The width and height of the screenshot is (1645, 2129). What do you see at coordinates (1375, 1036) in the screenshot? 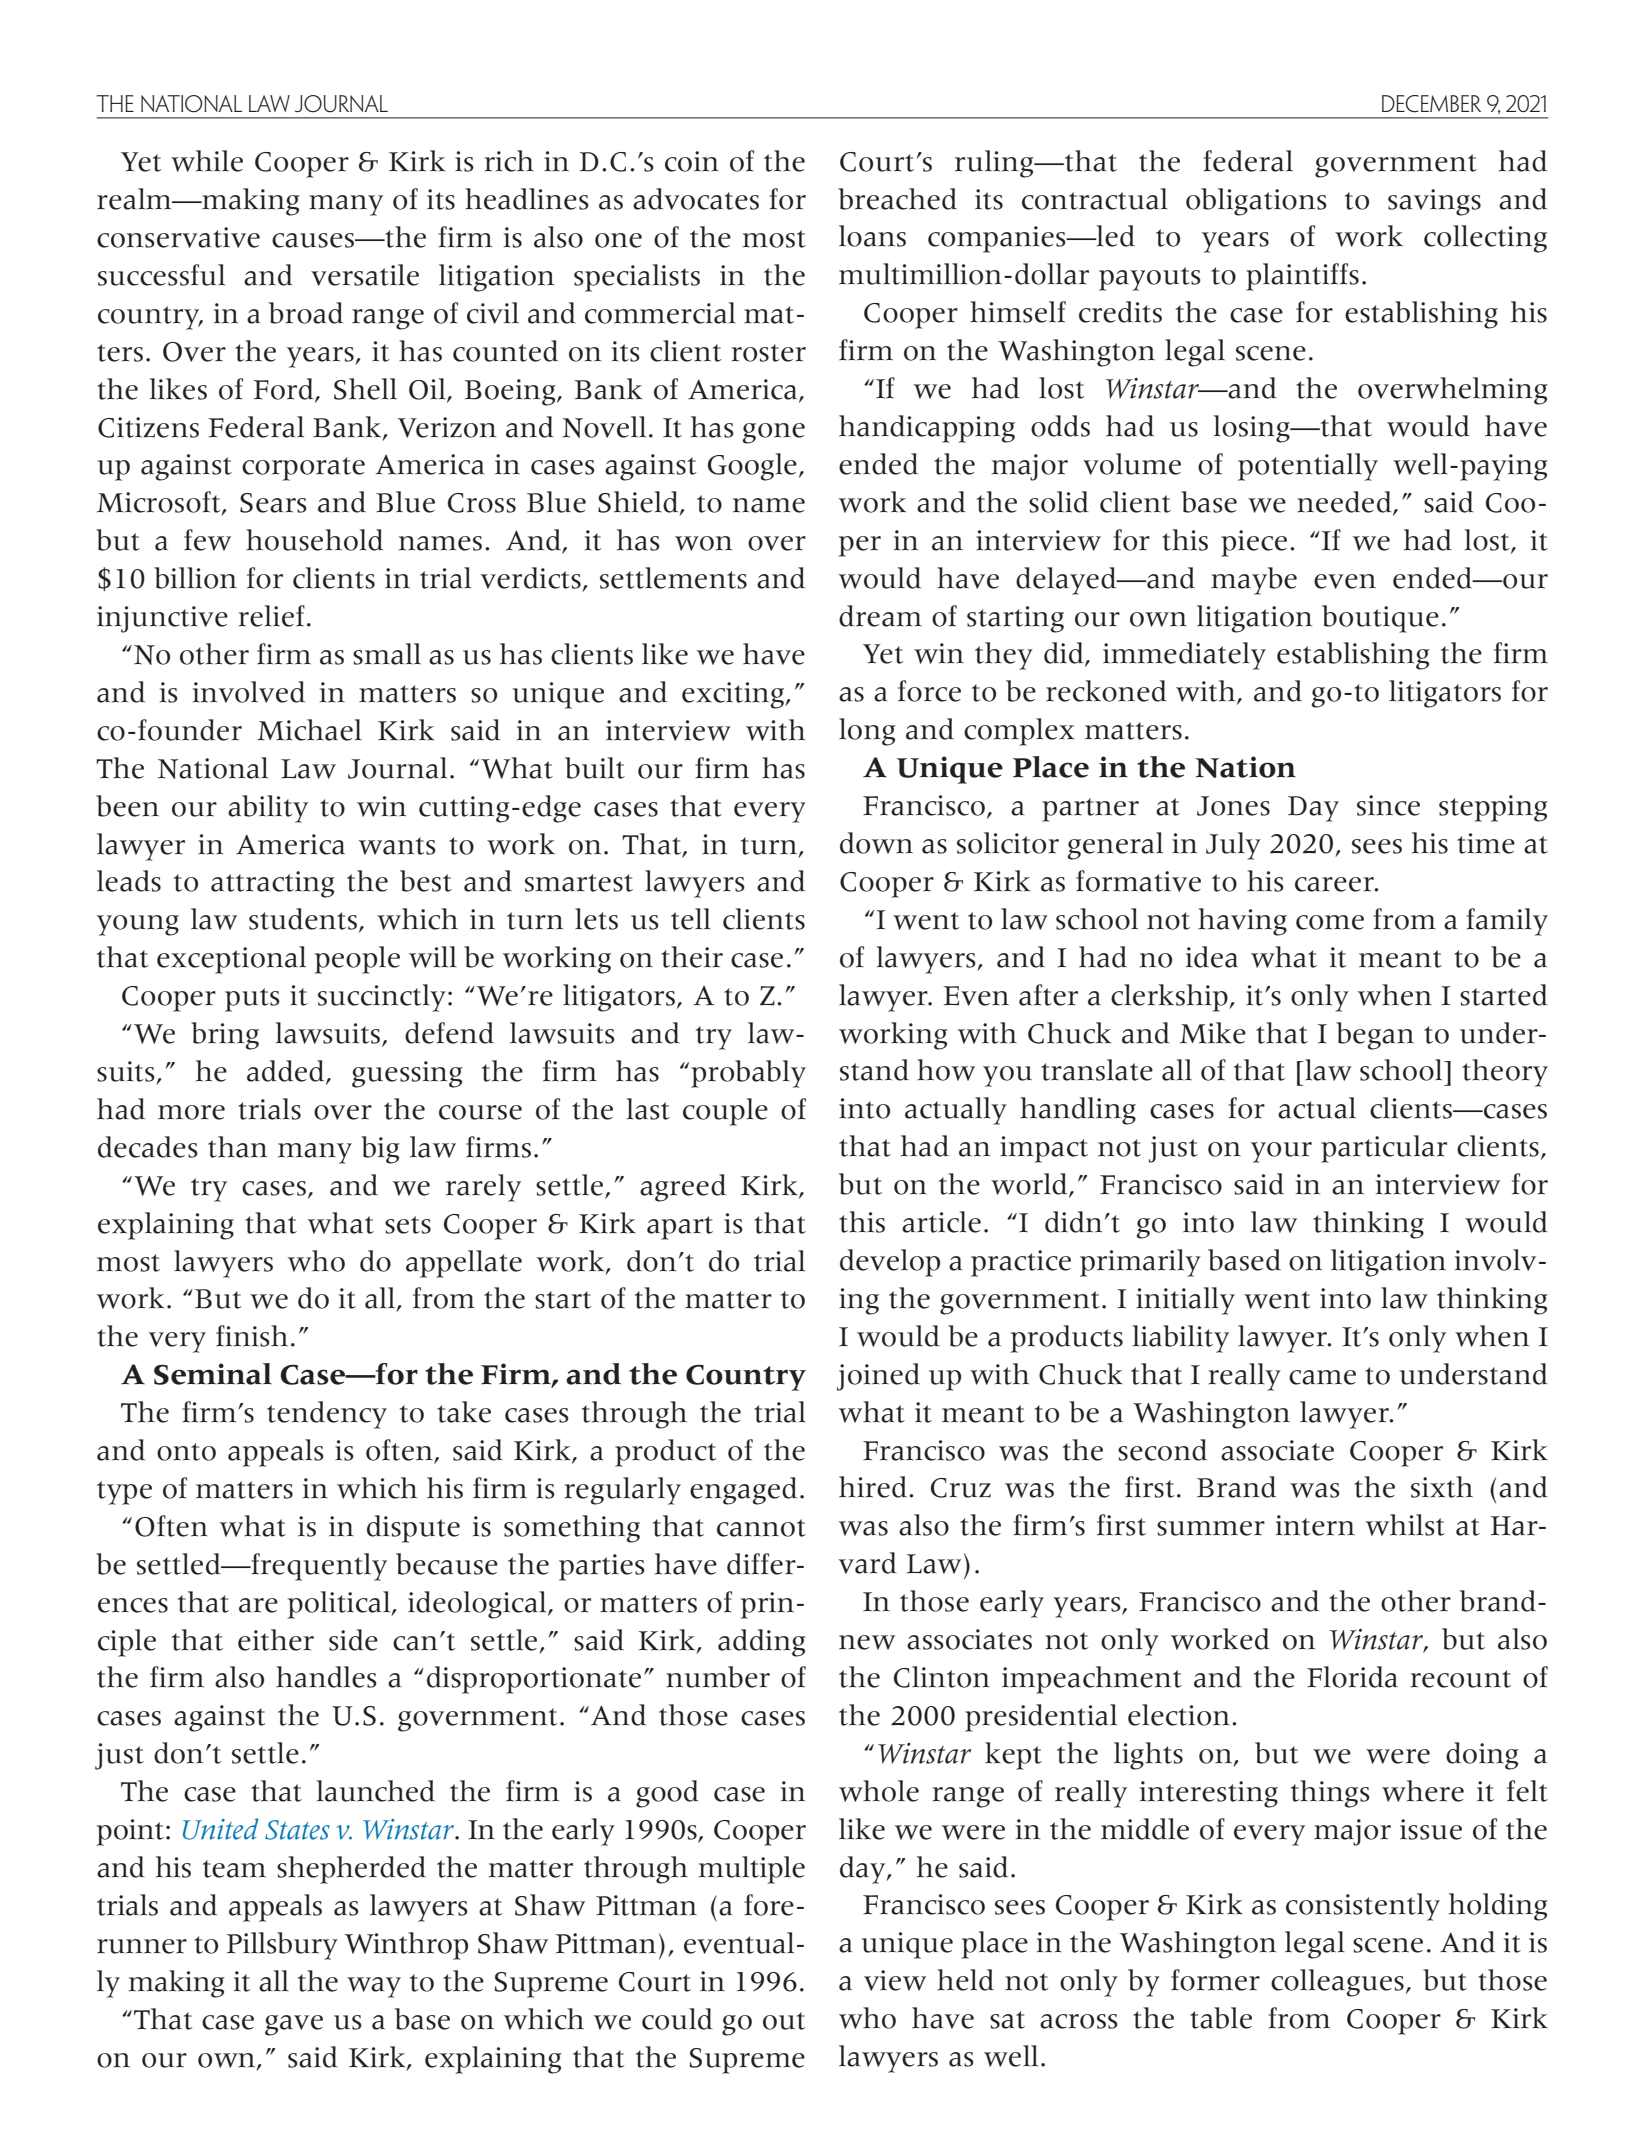
I see `began` at bounding box center [1375, 1036].
